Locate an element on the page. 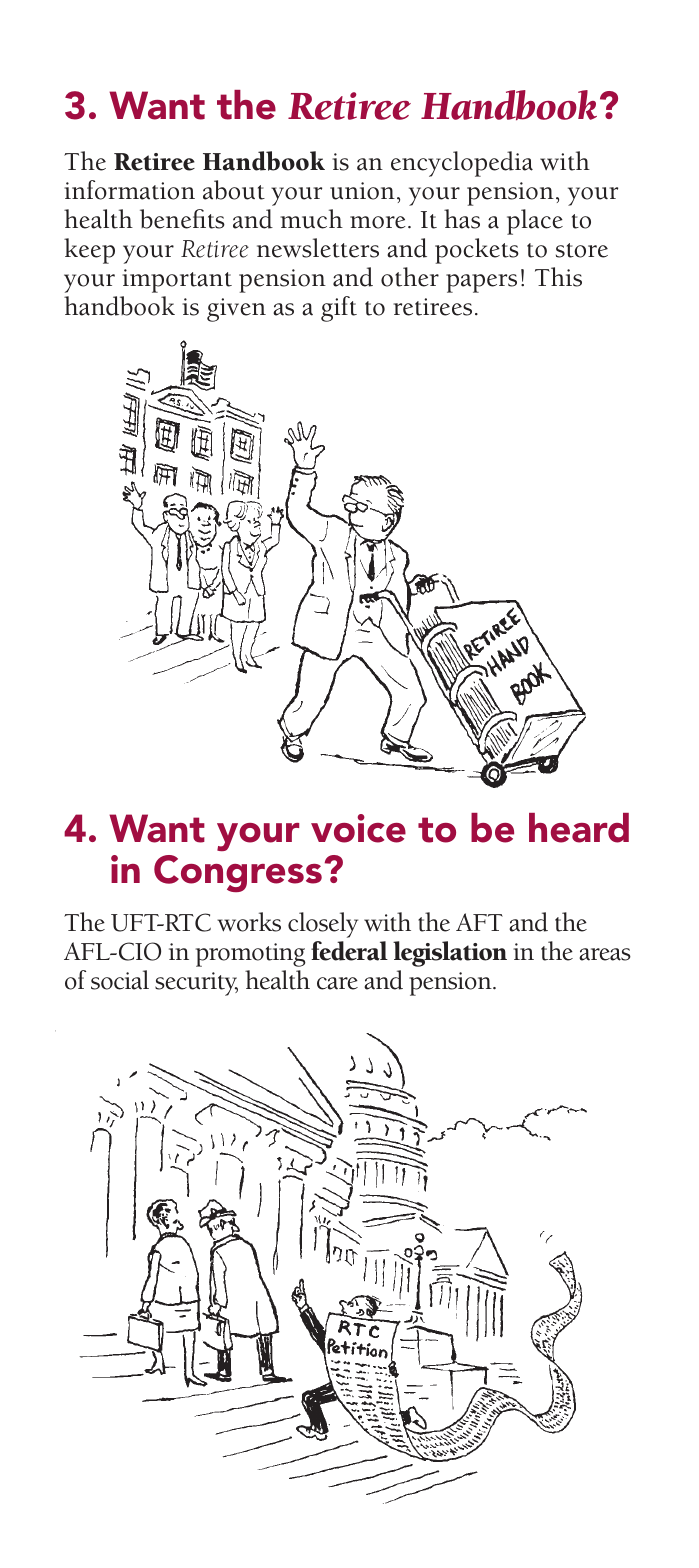 The image size is (699, 1568). gift is located at coordinates (339, 309).
